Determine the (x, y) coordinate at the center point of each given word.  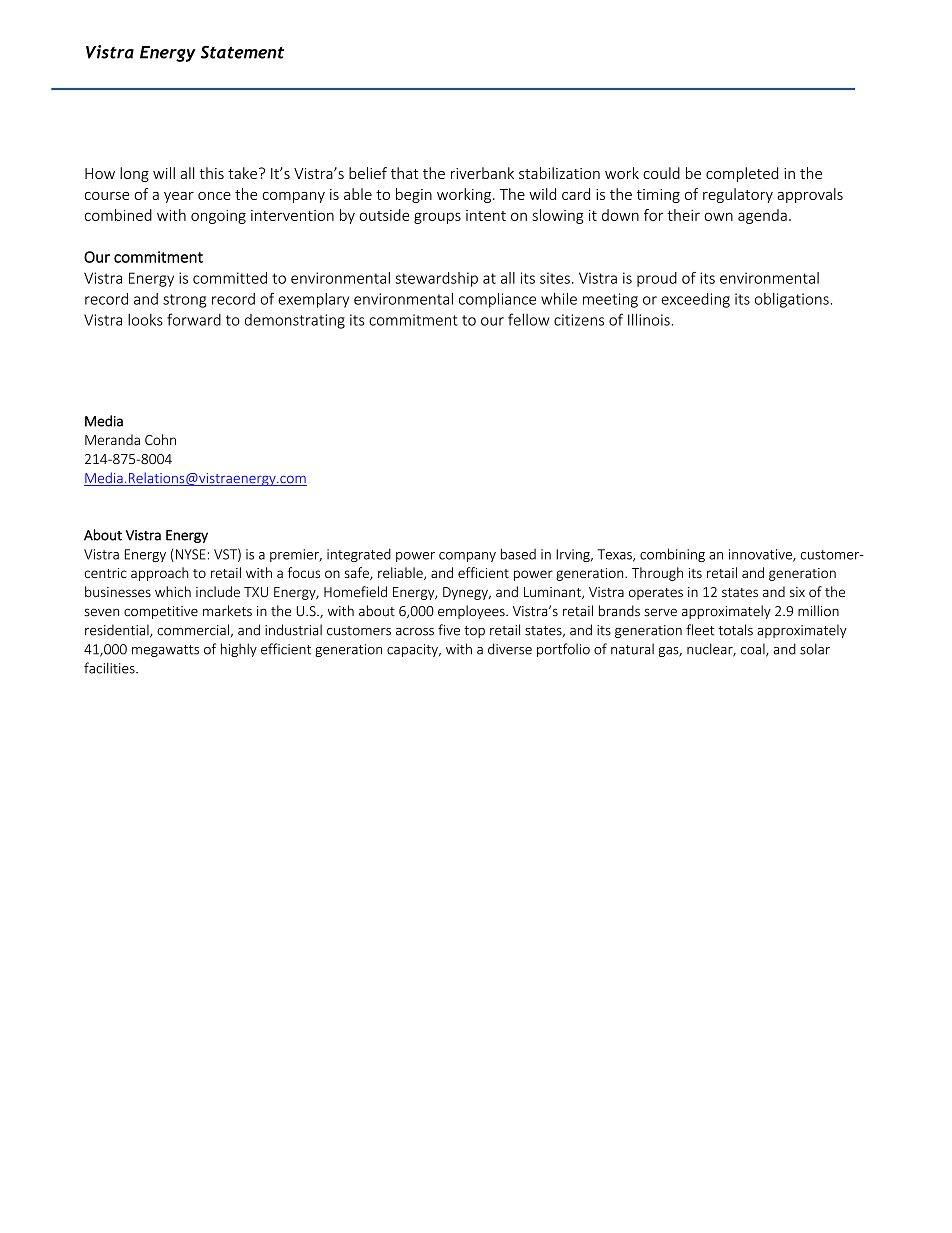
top (474, 632)
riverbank (482, 173)
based (518, 554)
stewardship (436, 279)
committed (230, 278)
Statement (242, 52)
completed (742, 174)
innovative (761, 555)
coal (754, 650)
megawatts (165, 651)
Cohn (160, 439)
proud (657, 279)
